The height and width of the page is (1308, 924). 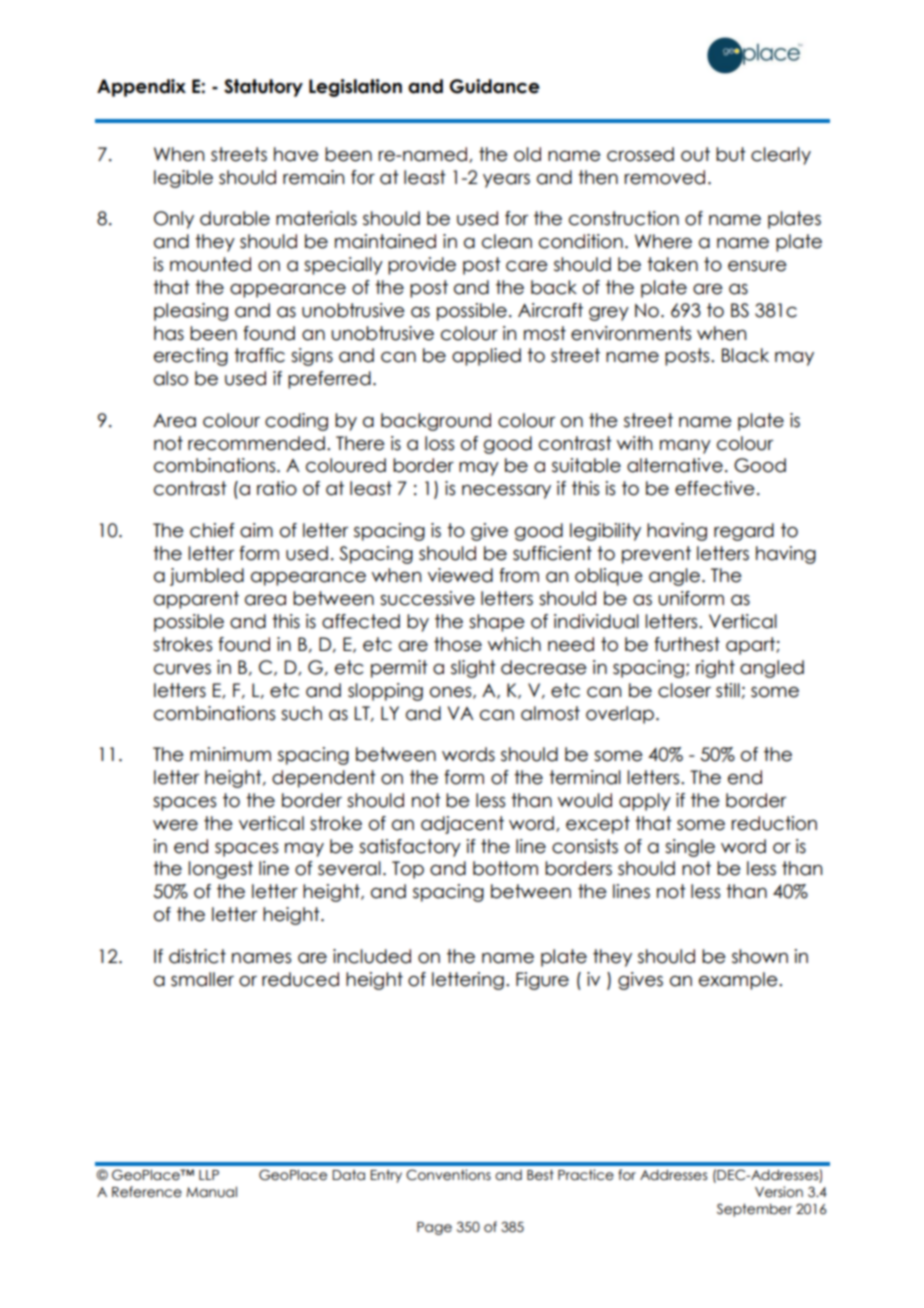 I want to click on Guidance, so click(x=495, y=86).
